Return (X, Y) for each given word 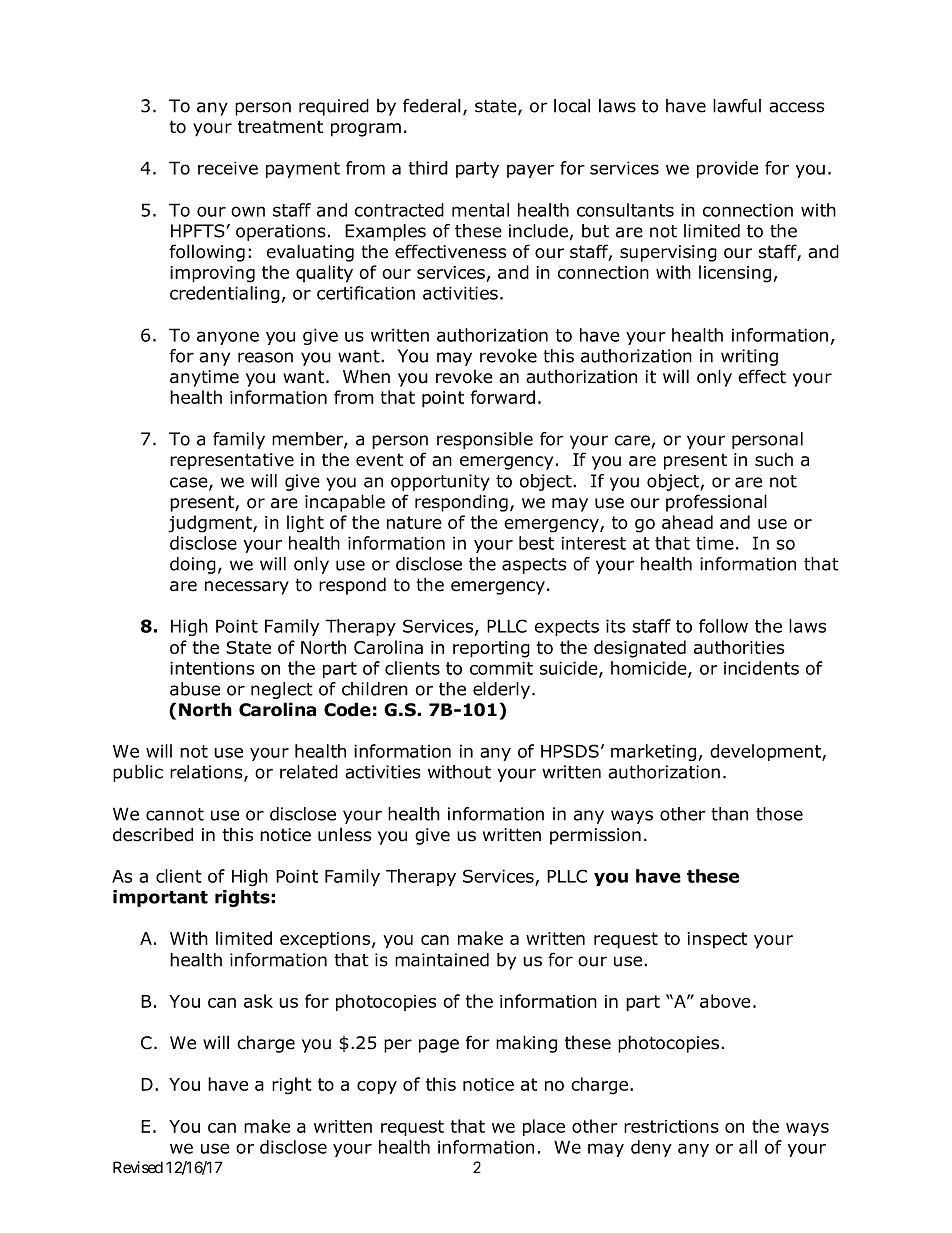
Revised (138, 1167)
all (748, 1147)
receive (228, 168)
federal (432, 105)
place (544, 1127)
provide (727, 169)
